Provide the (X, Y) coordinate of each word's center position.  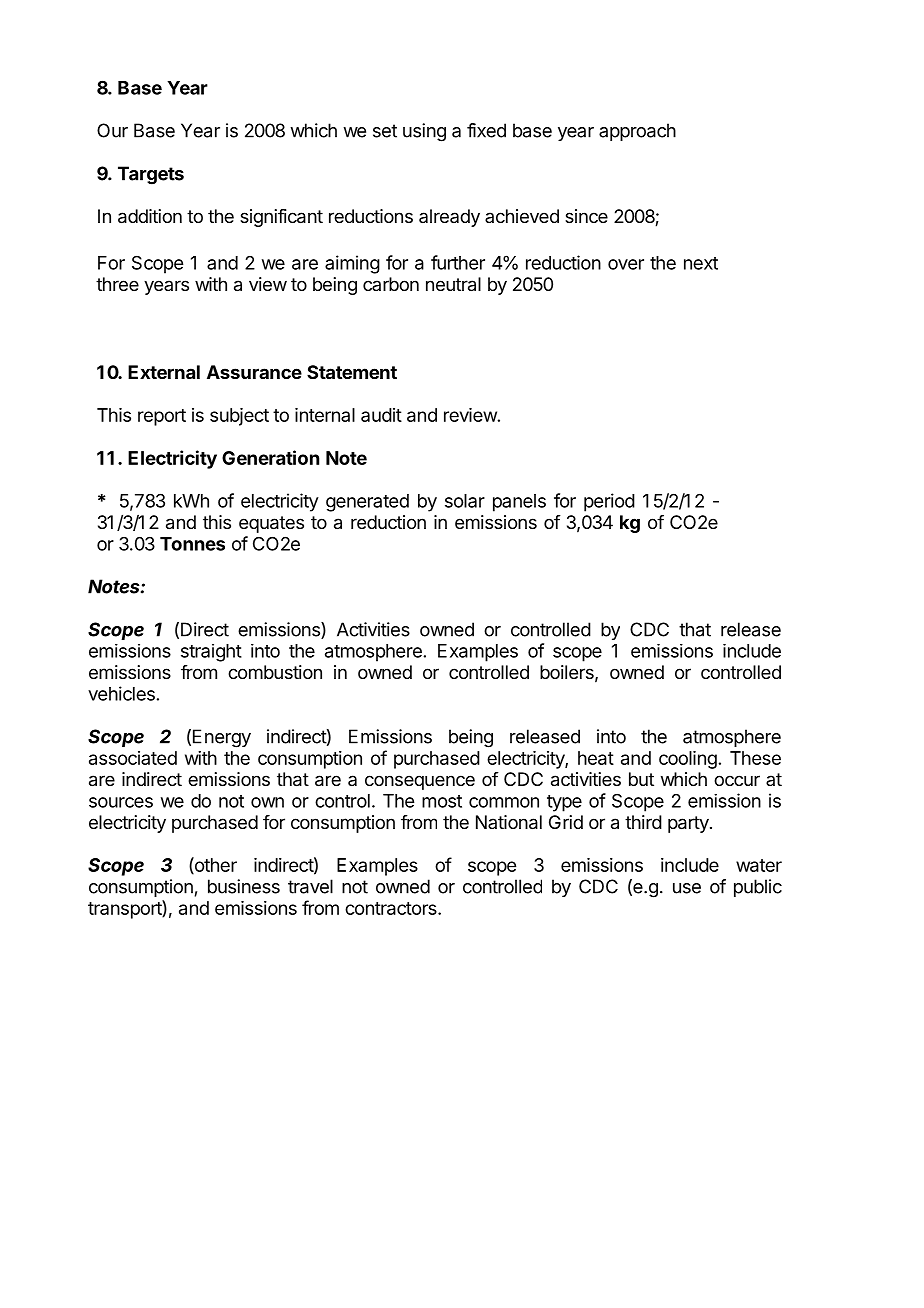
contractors (392, 908)
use (687, 888)
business (244, 886)
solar (465, 501)
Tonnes (192, 544)
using (424, 132)
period (609, 502)
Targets (151, 175)
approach (637, 132)
